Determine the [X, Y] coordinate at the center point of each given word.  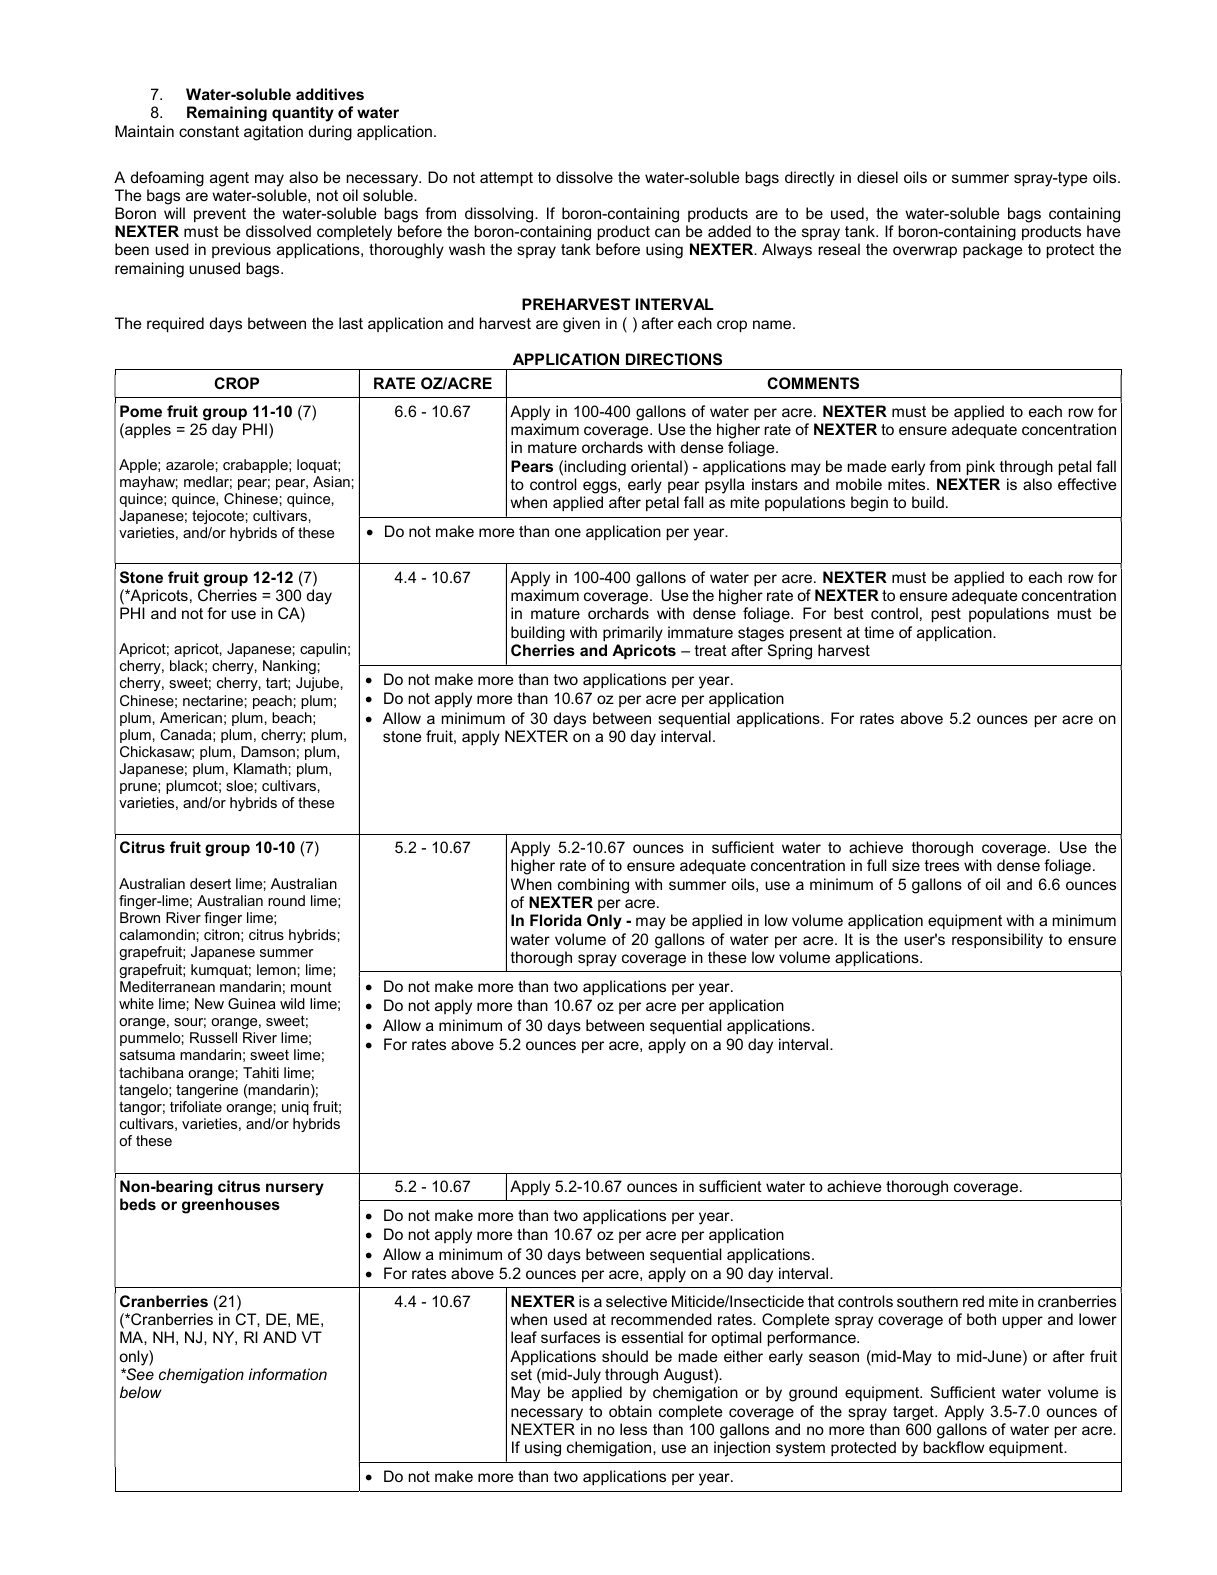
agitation [273, 133]
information [288, 1374]
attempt [506, 179]
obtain [630, 1411]
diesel [877, 177]
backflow [953, 1447]
